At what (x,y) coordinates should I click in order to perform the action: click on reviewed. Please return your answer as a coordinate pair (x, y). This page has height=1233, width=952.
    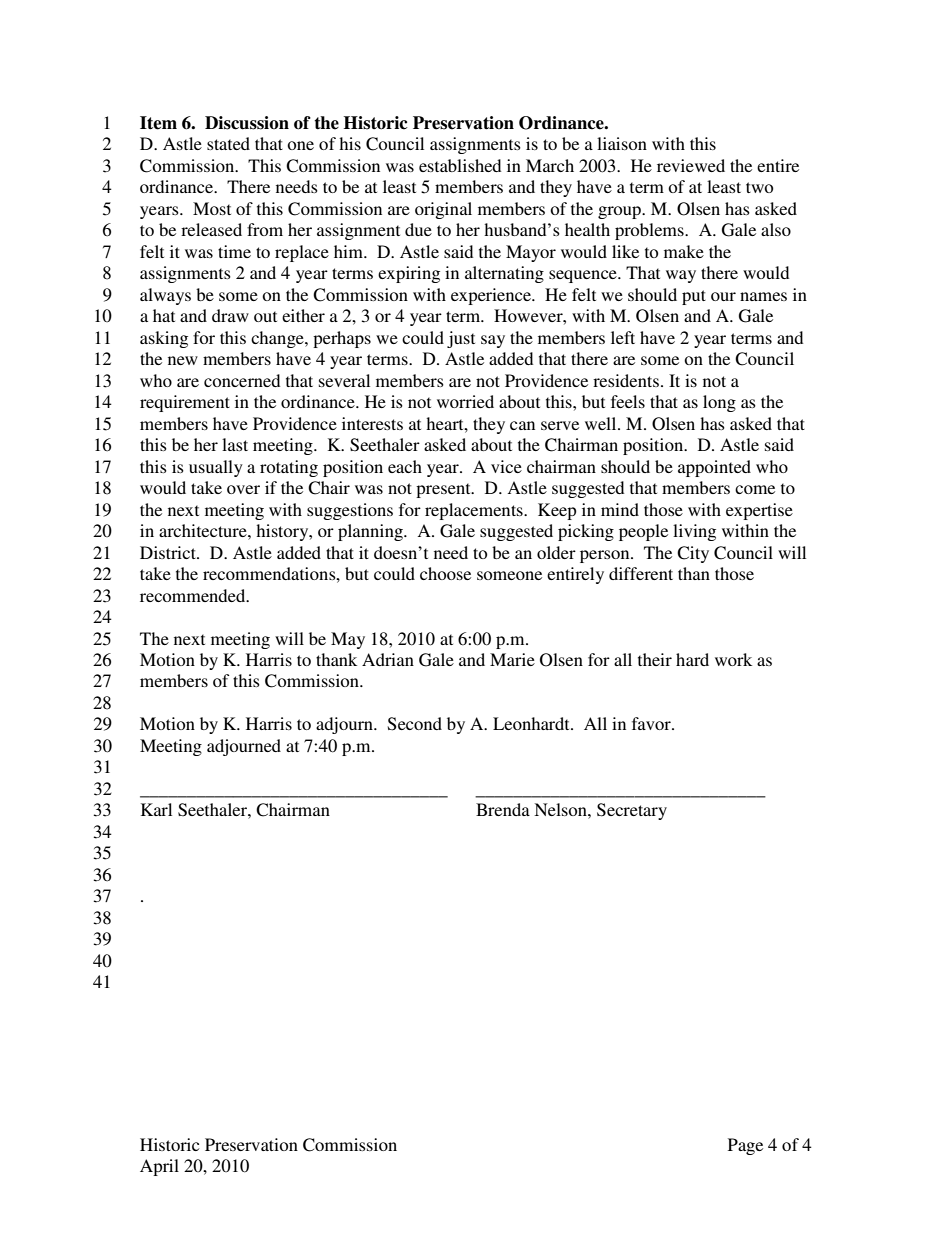
    Looking at the image, I should click on (691, 165).
